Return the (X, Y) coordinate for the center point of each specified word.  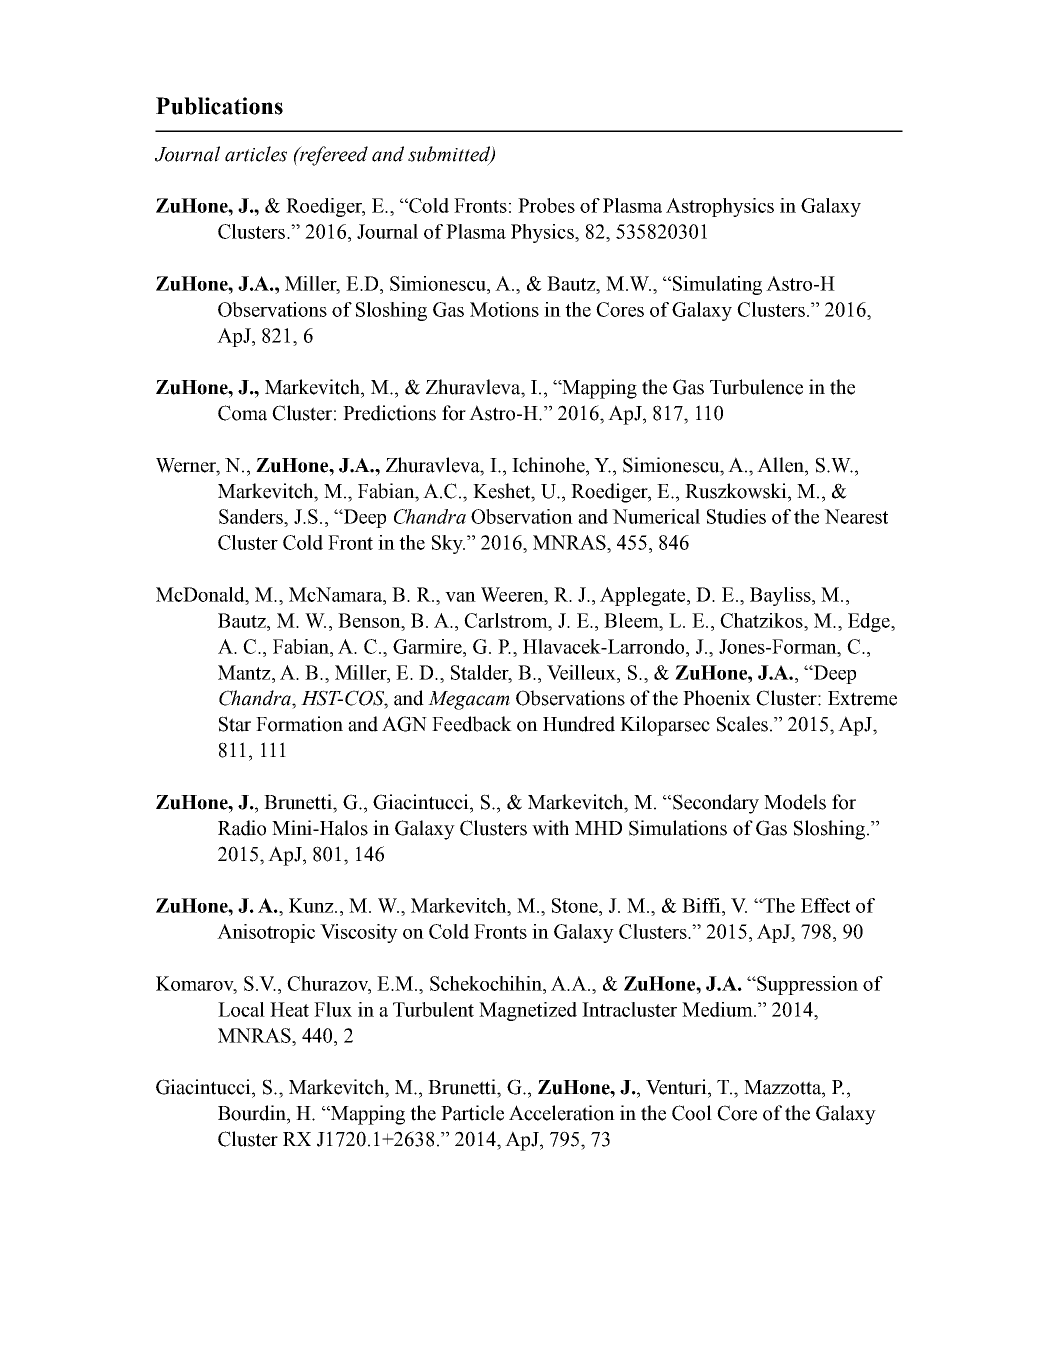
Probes (546, 205)
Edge (870, 622)
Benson (370, 620)
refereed (333, 156)
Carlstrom (507, 620)
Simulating (717, 285)
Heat (289, 1009)
